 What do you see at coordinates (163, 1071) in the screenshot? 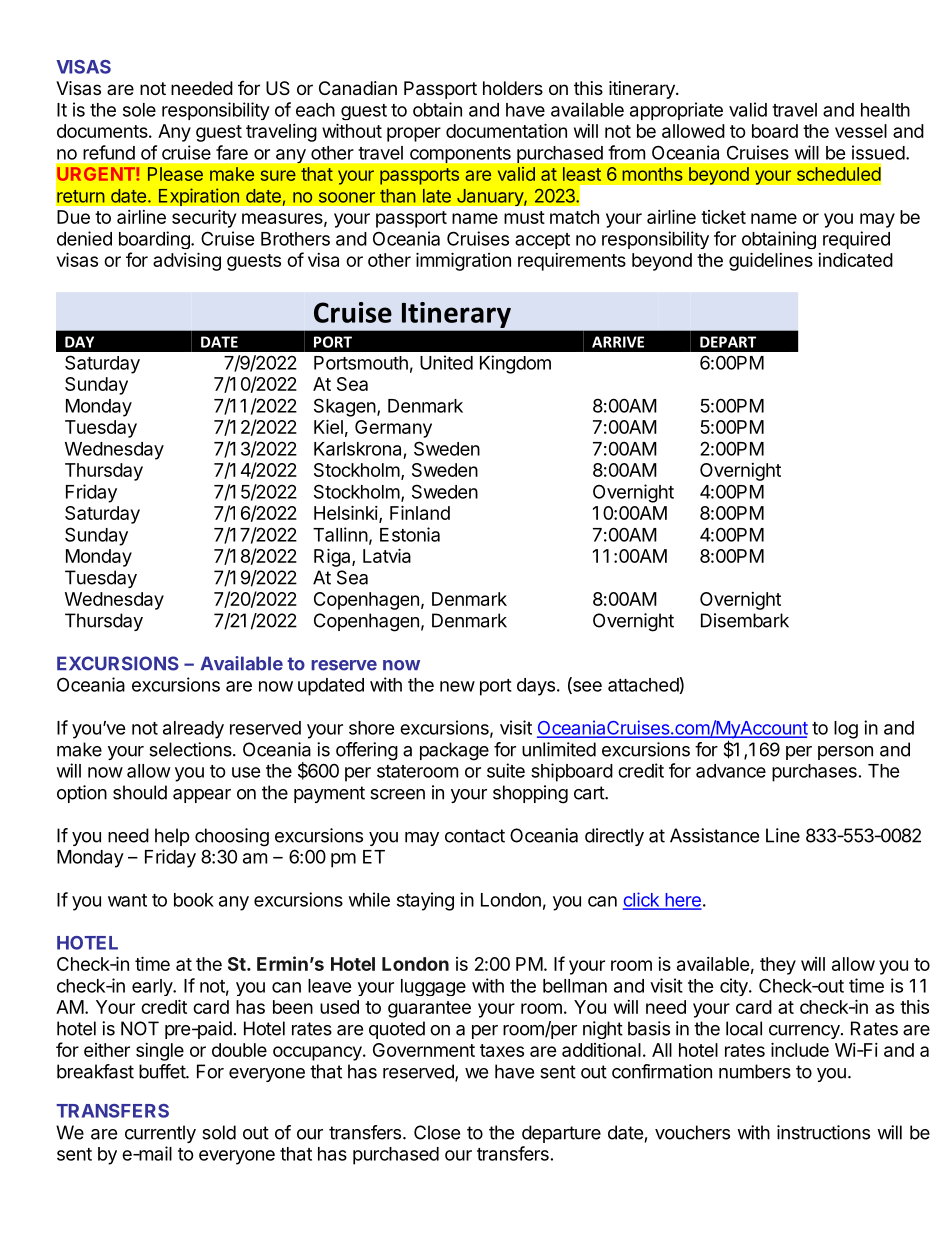
I see `buffet` at bounding box center [163, 1071].
